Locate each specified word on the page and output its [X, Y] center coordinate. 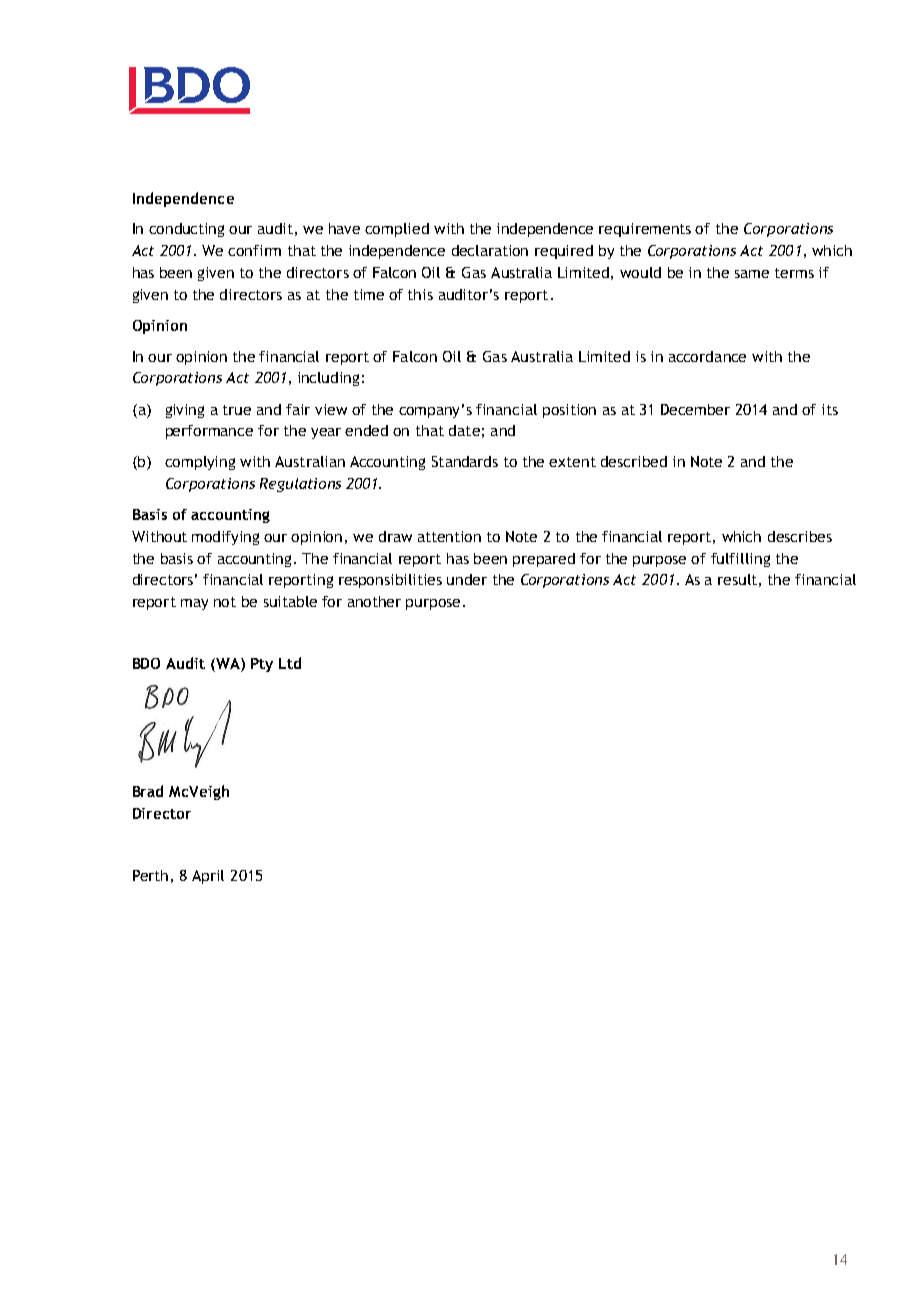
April [208, 877]
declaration [490, 250]
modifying [225, 538]
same [752, 274]
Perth [150, 875]
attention [449, 536]
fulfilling [740, 560]
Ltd [290, 663]
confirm [254, 250]
